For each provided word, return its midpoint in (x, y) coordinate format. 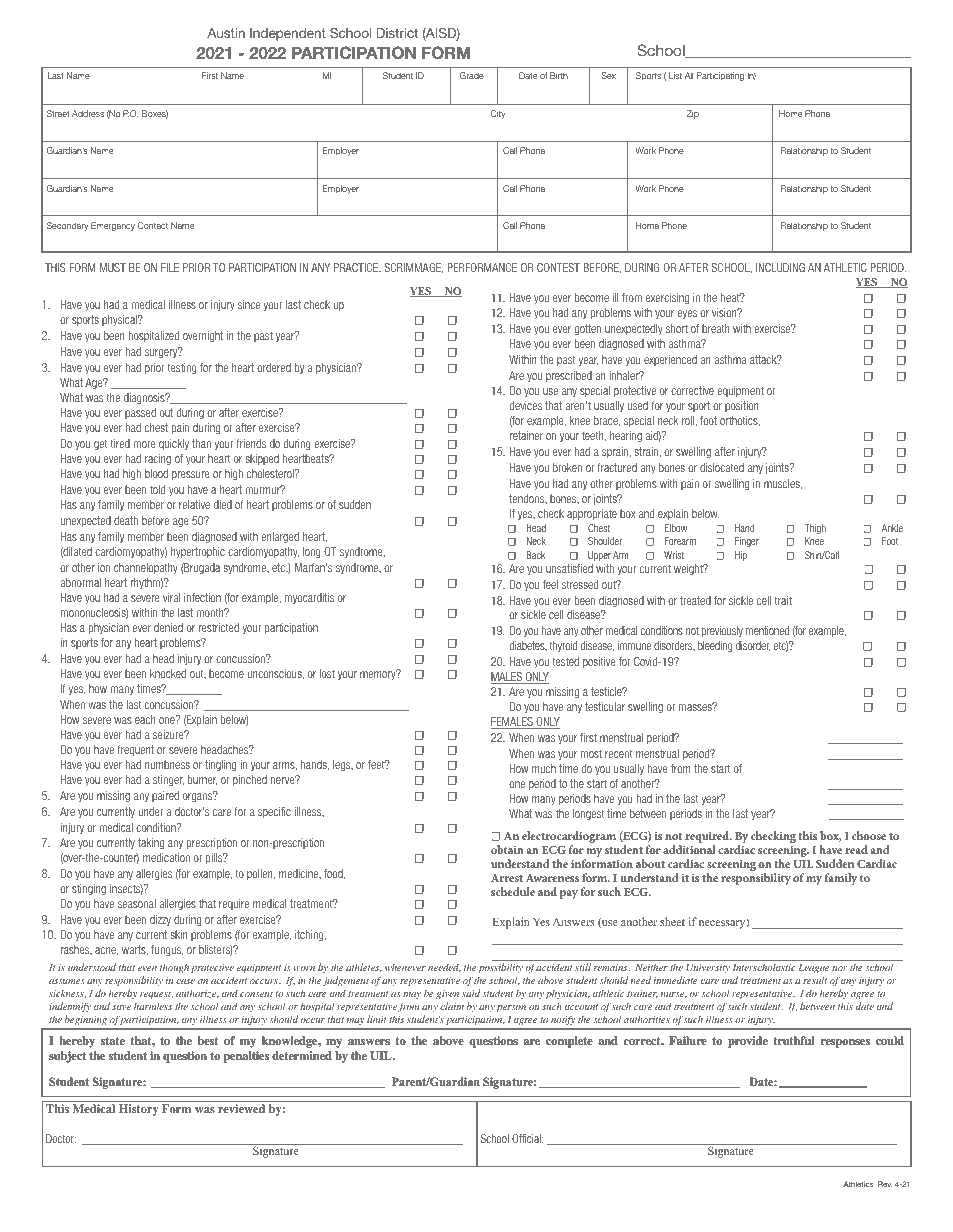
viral (171, 597)
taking (151, 843)
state (113, 1041)
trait (783, 600)
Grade (472, 75)
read (856, 849)
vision (725, 312)
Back (536, 555)
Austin (226, 33)
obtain (507, 849)
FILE (170, 267)
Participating (720, 76)
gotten (587, 329)
